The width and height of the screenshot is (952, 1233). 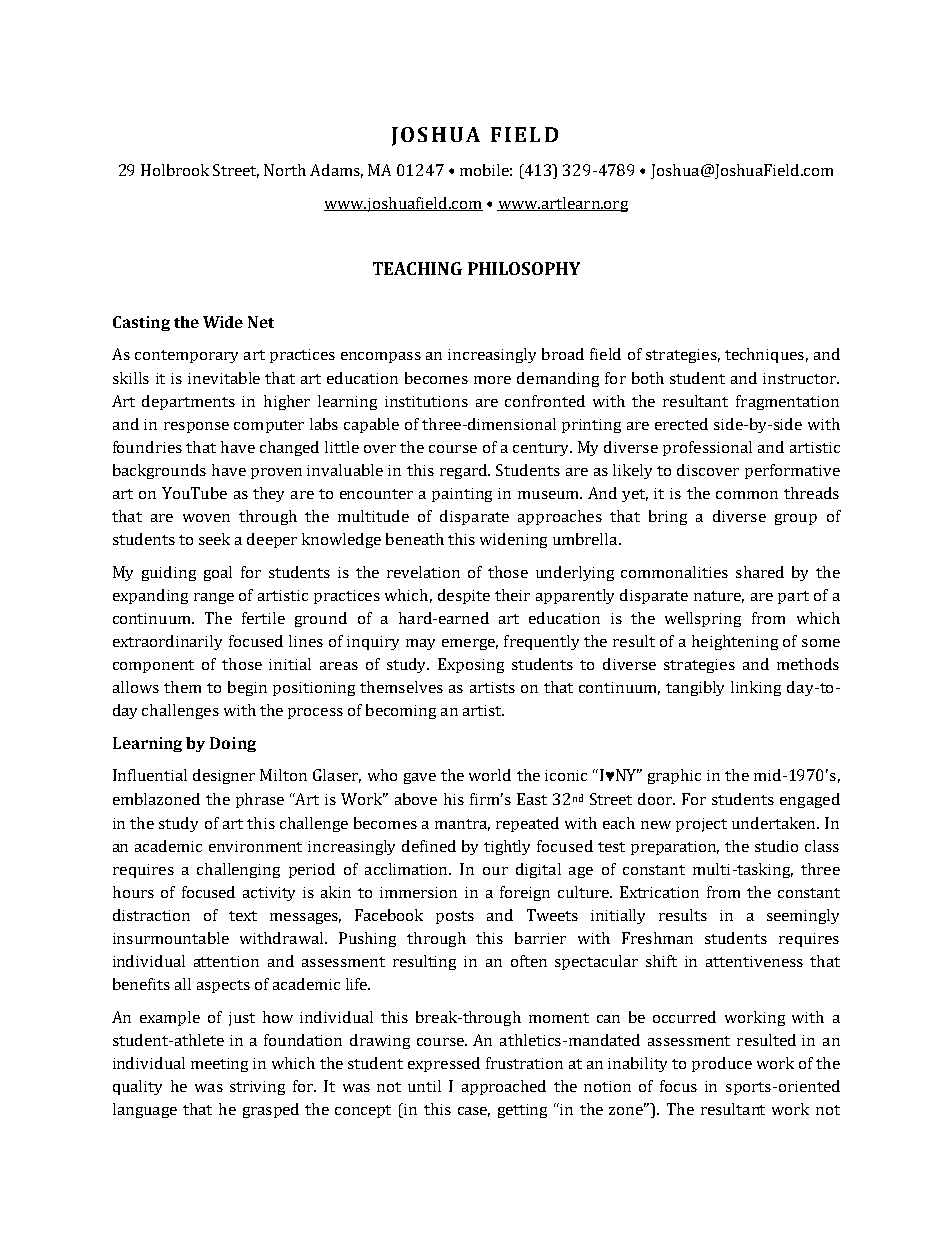 I want to click on Holbrook, so click(x=175, y=170).
